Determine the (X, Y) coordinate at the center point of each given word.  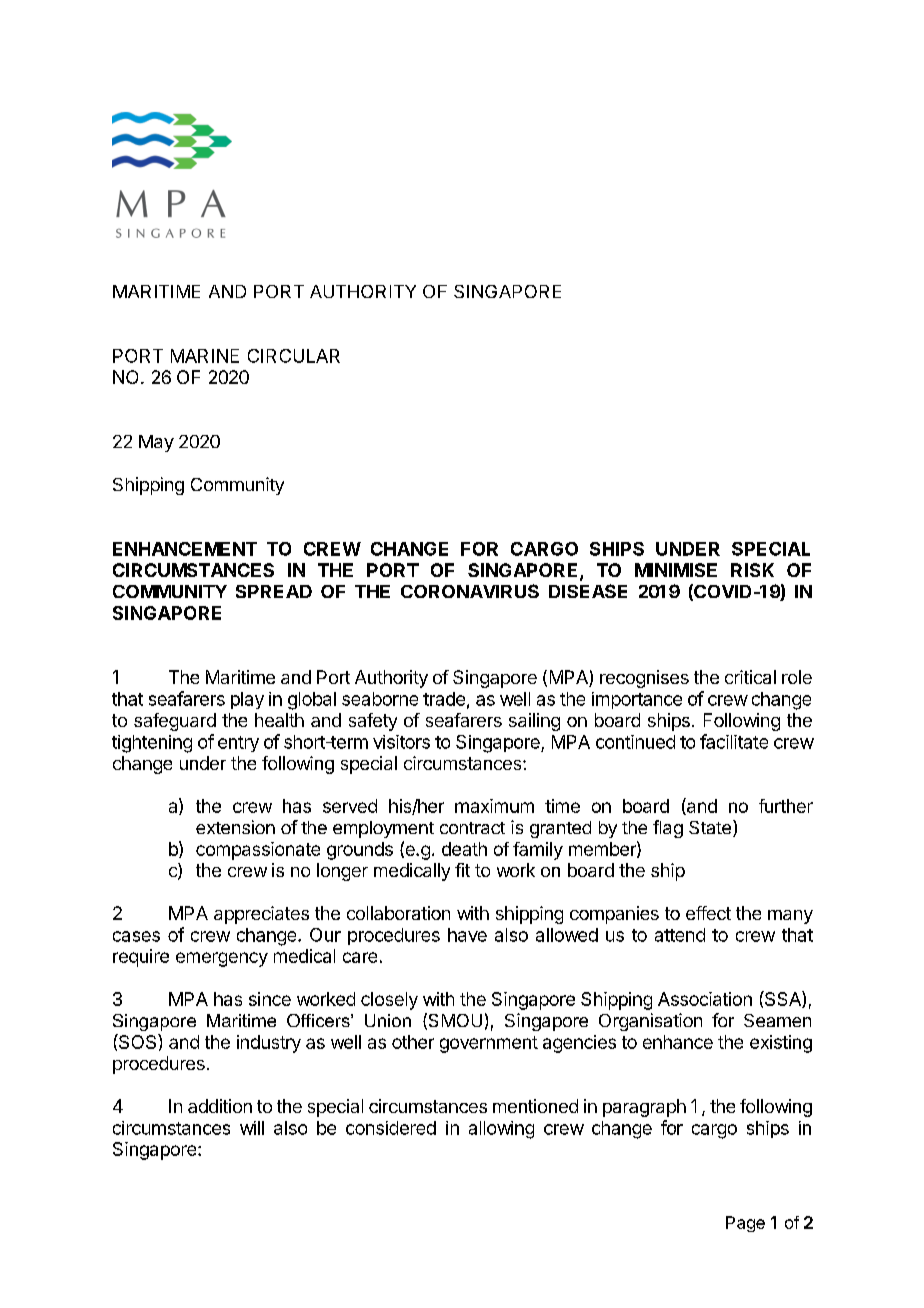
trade (444, 699)
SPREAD (274, 591)
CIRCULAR (294, 356)
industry (269, 1044)
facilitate (734, 741)
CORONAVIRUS (470, 591)
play (247, 700)
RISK (752, 570)
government (489, 1044)
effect (708, 913)
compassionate (258, 851)
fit (462, 870)
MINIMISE (676, 570)
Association (705, 999)
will (252, 1128)
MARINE (205, 356)
